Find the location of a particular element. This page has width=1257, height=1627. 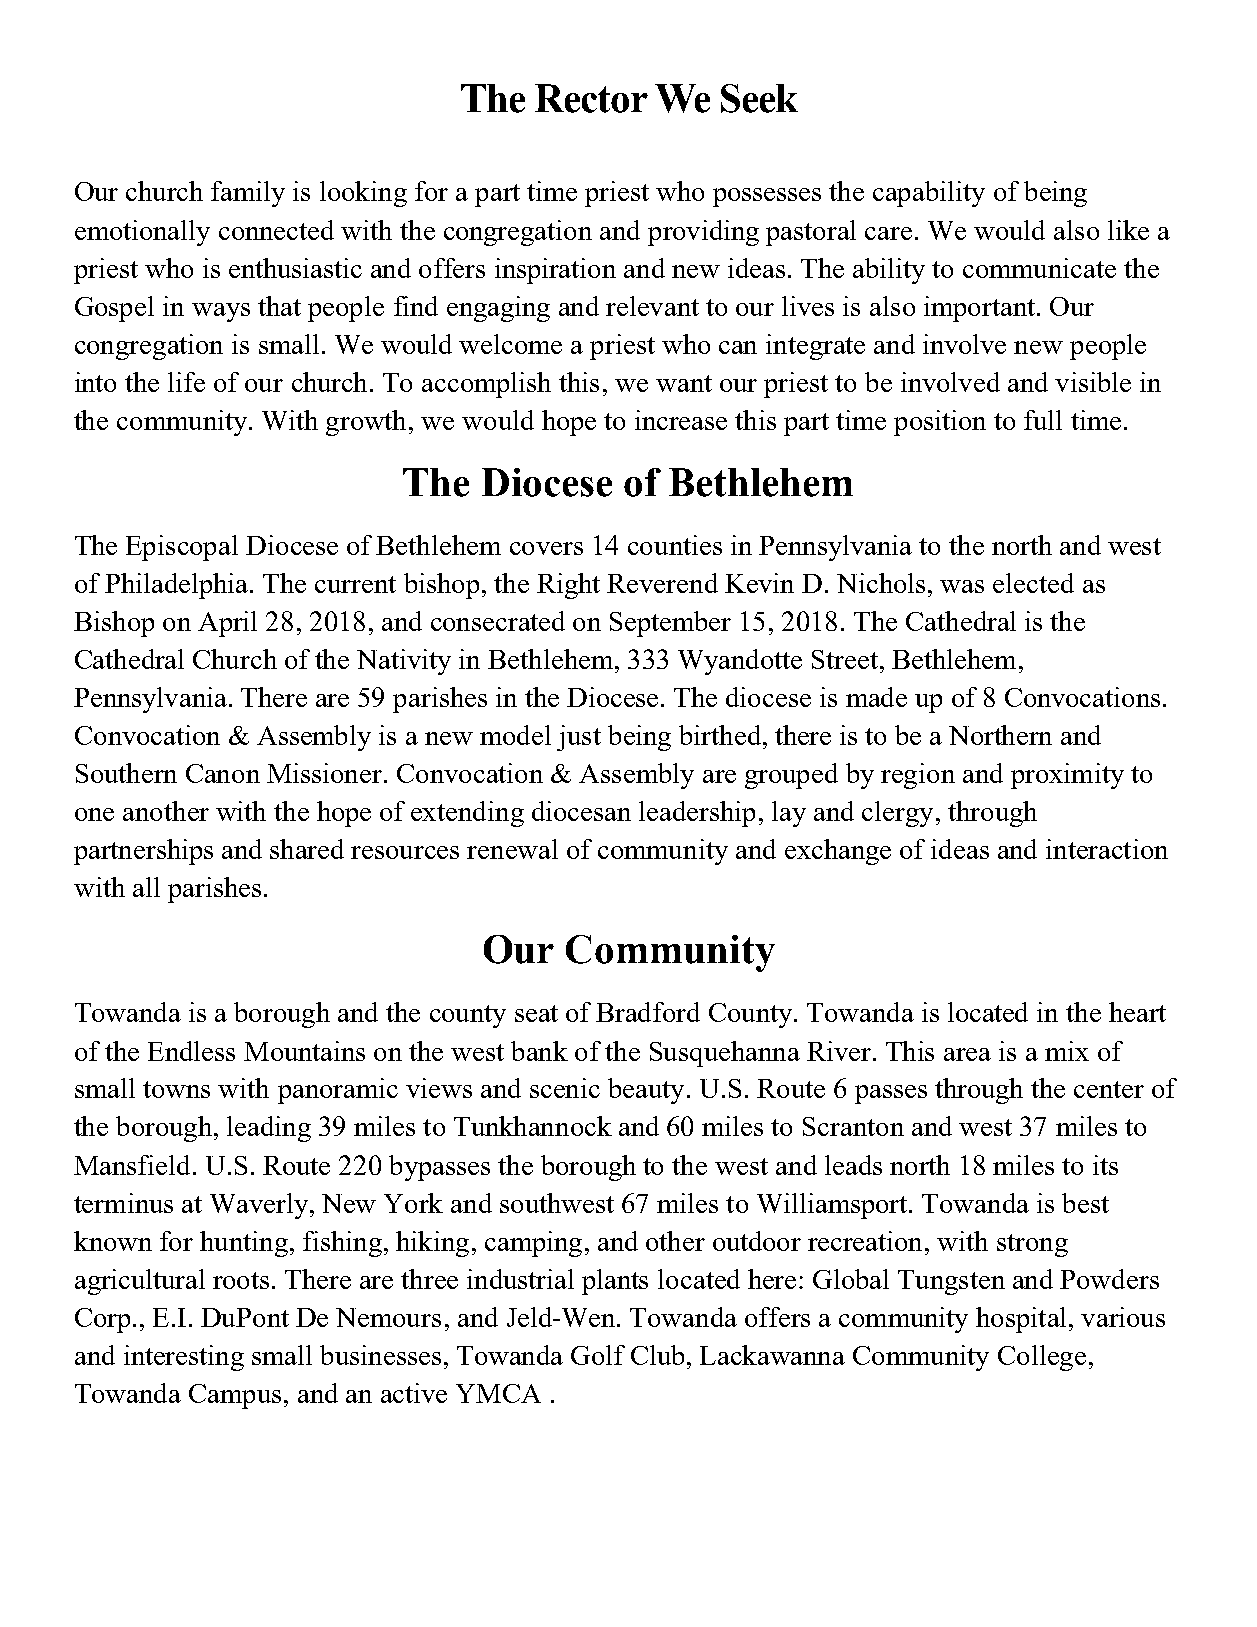

Bradford is located at coordinates (648, 1012).
